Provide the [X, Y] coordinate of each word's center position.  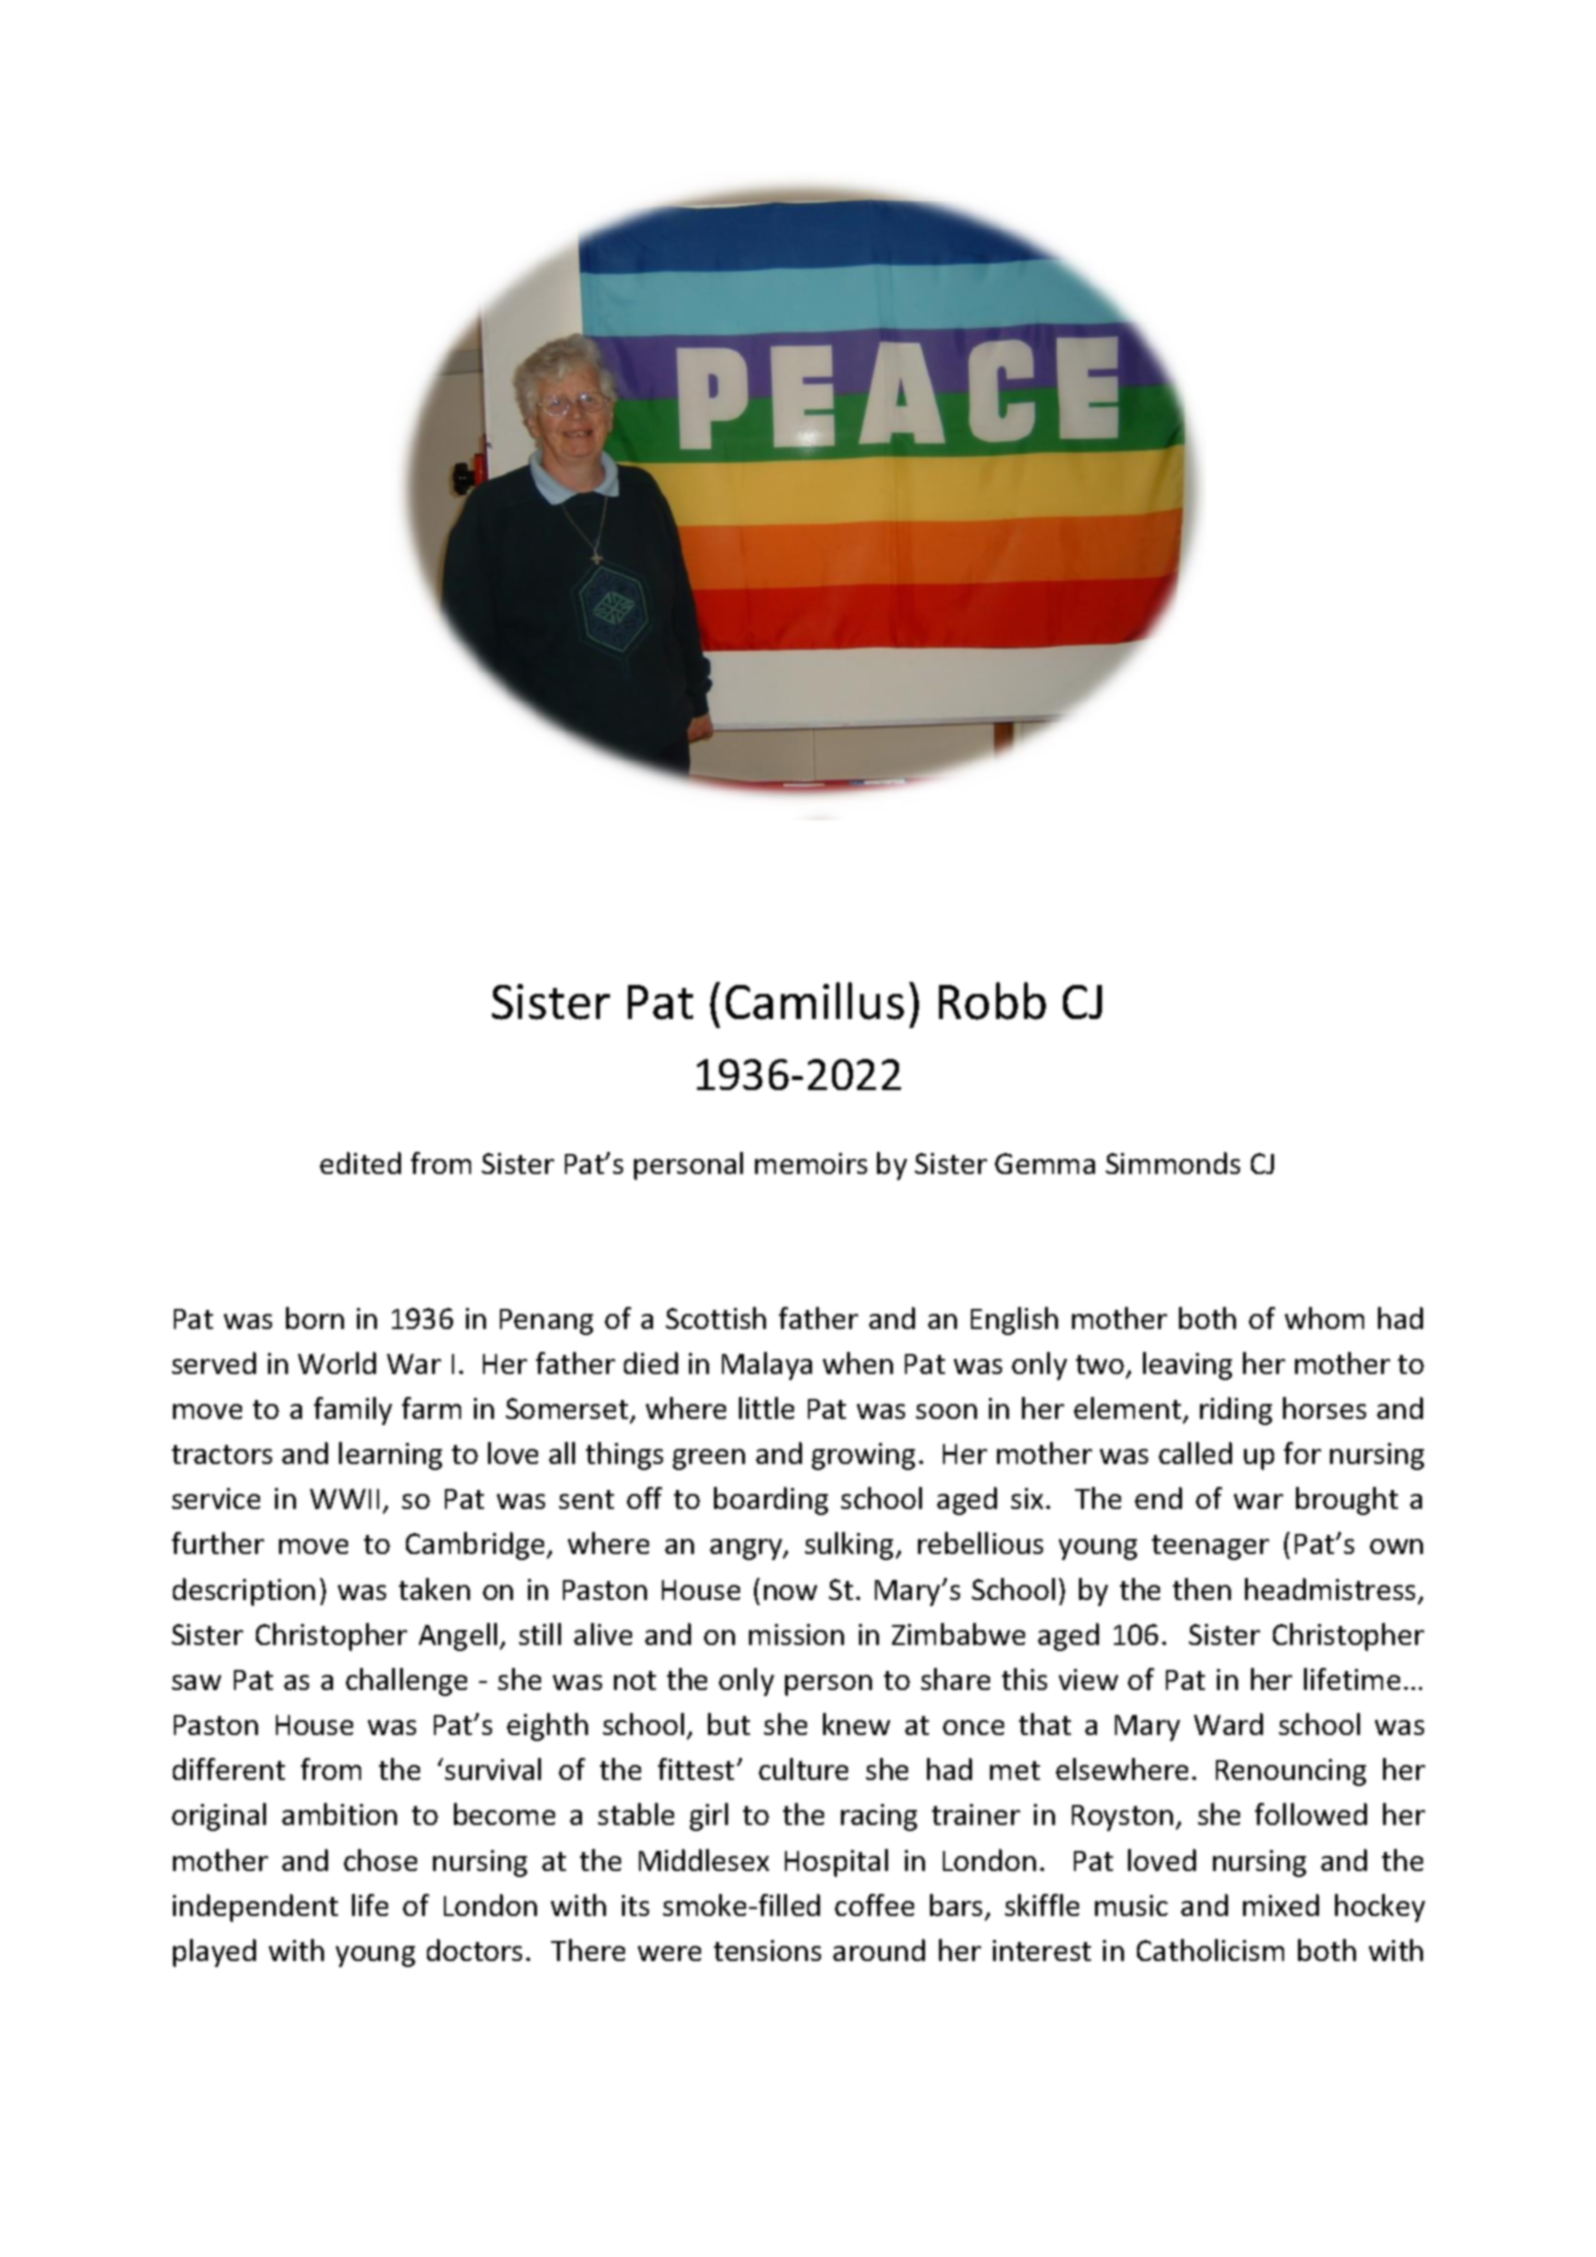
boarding [771, 1501]
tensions [767, 1950]
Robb [992, 1001]
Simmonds [1173, 1163]
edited [360, 1163]
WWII [344, 1499]
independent [255, 1908]
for [1302, 1453]
